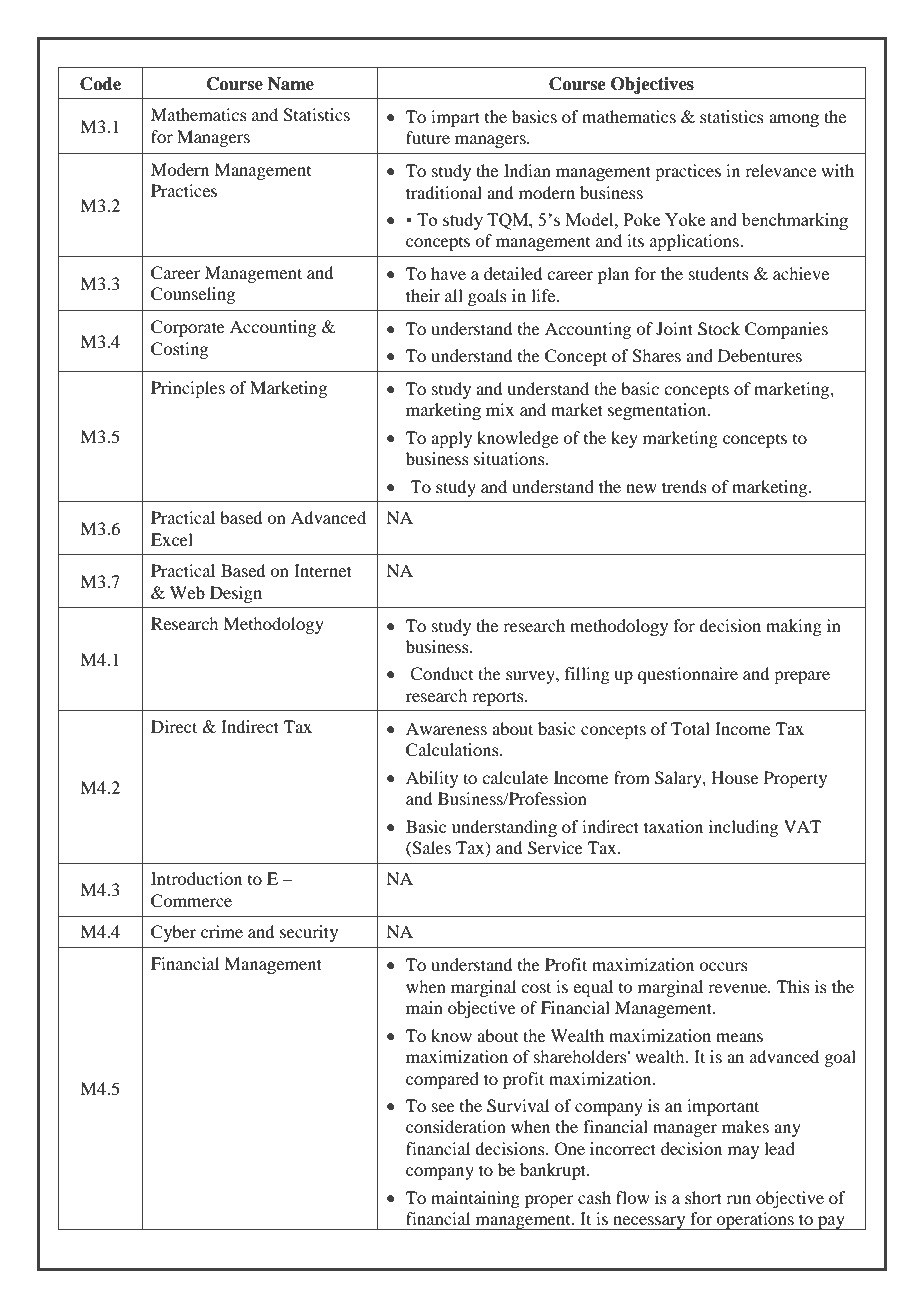 Image resolution: width=924 pixels, height=1308 pixels. I want to click on consideration, so click(456, 1126).
